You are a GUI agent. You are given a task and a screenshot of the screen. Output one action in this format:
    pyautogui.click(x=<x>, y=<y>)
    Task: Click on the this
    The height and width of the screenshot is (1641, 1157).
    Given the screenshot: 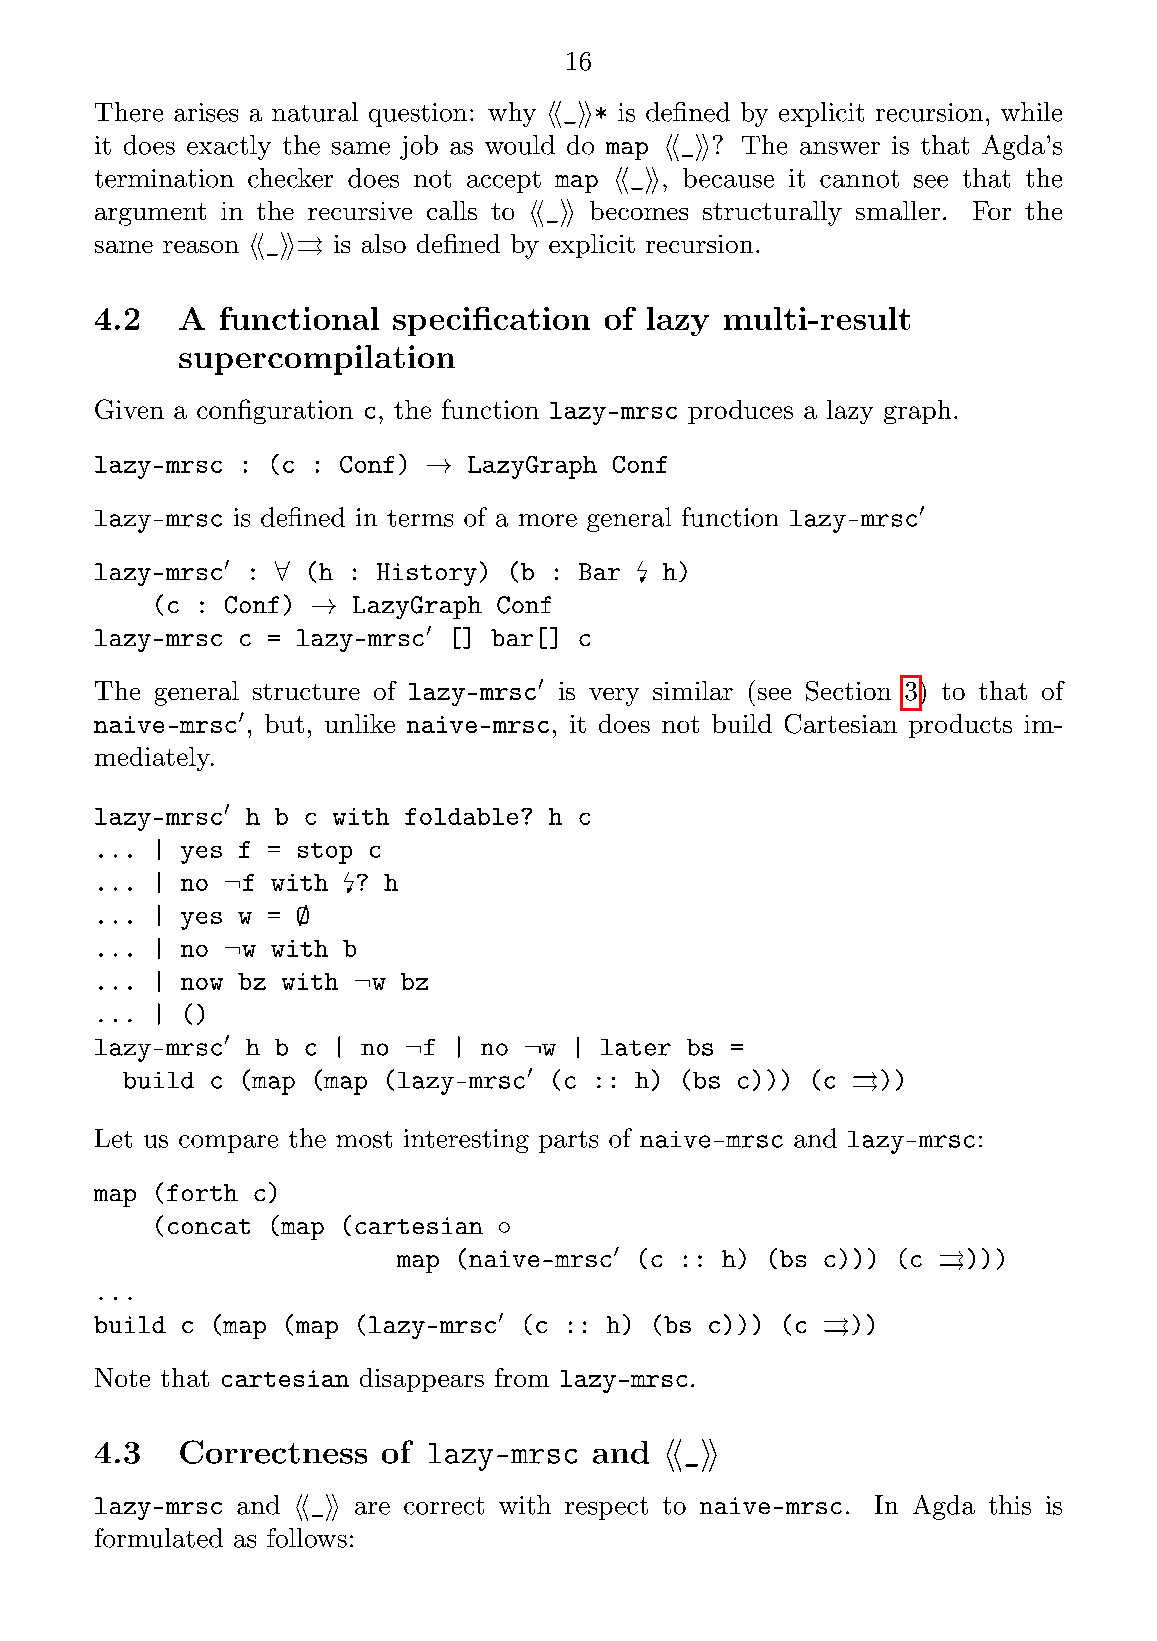 What is the action you would take?
    pyautogui.click(x=1010, y=1505)
